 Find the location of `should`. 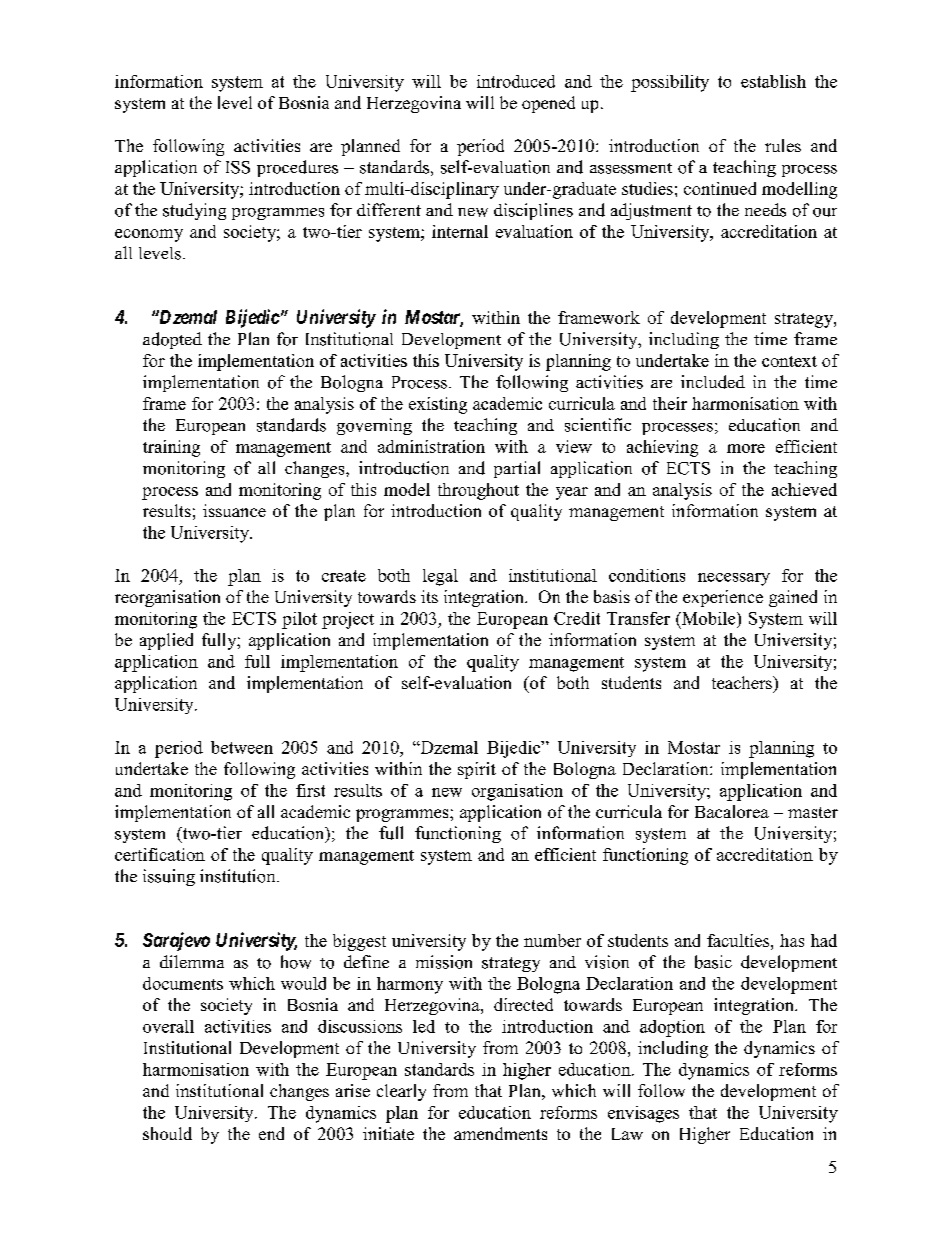

should is located at coordinates (167, 1133).
